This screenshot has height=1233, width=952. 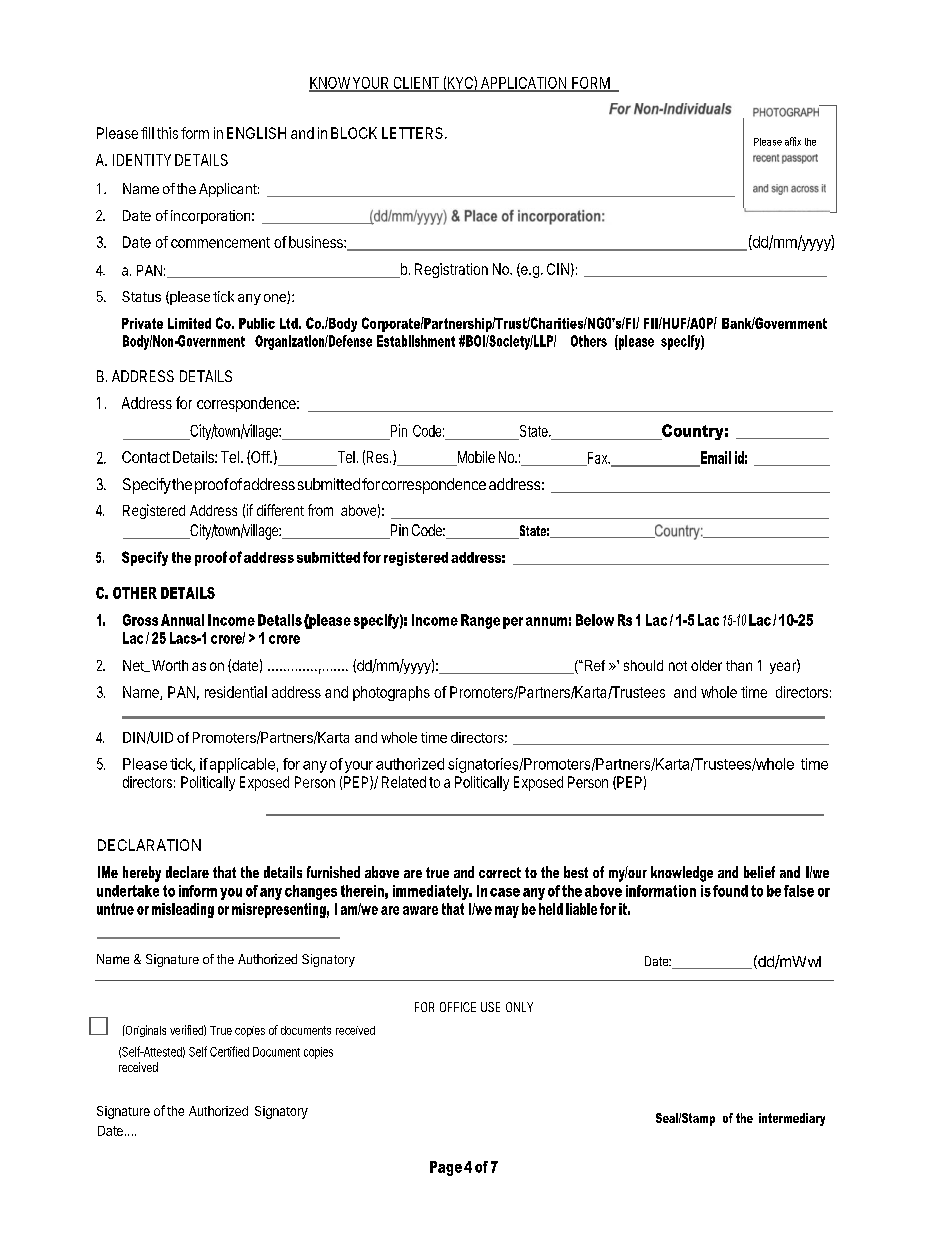 I want to click on Email, so click(x=714, y=458).
